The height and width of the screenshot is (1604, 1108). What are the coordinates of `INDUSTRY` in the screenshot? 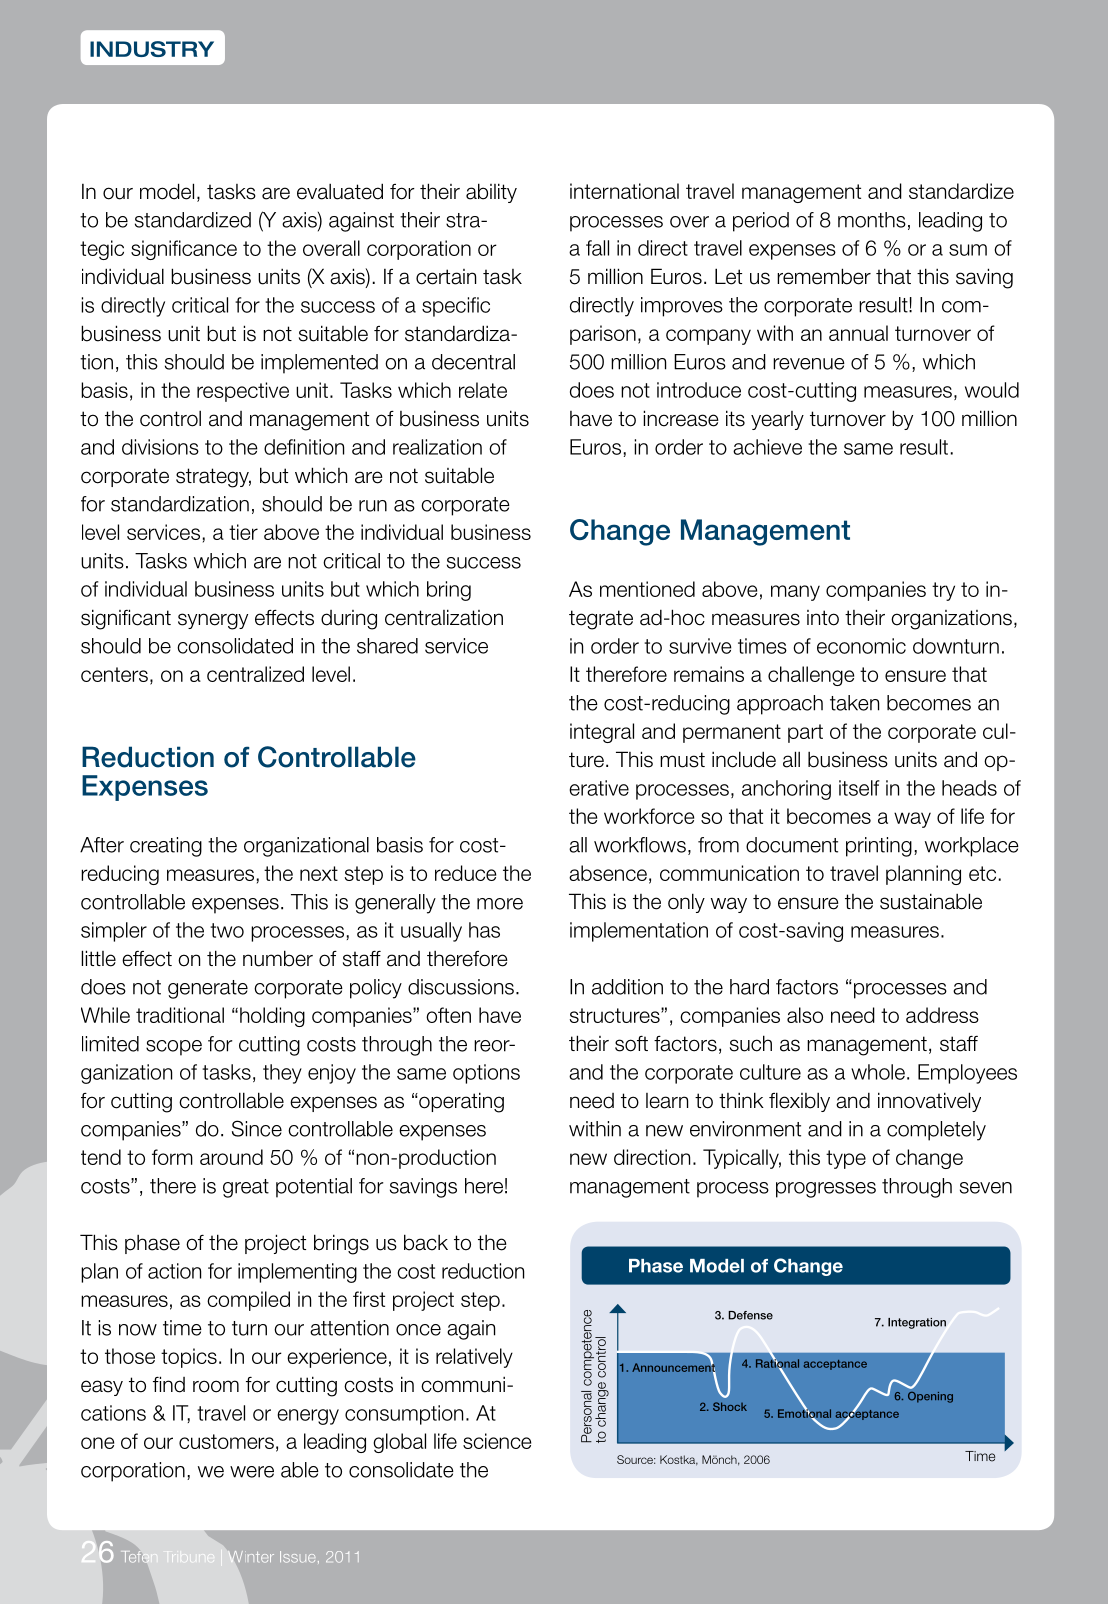 It's located at (152, 49).
